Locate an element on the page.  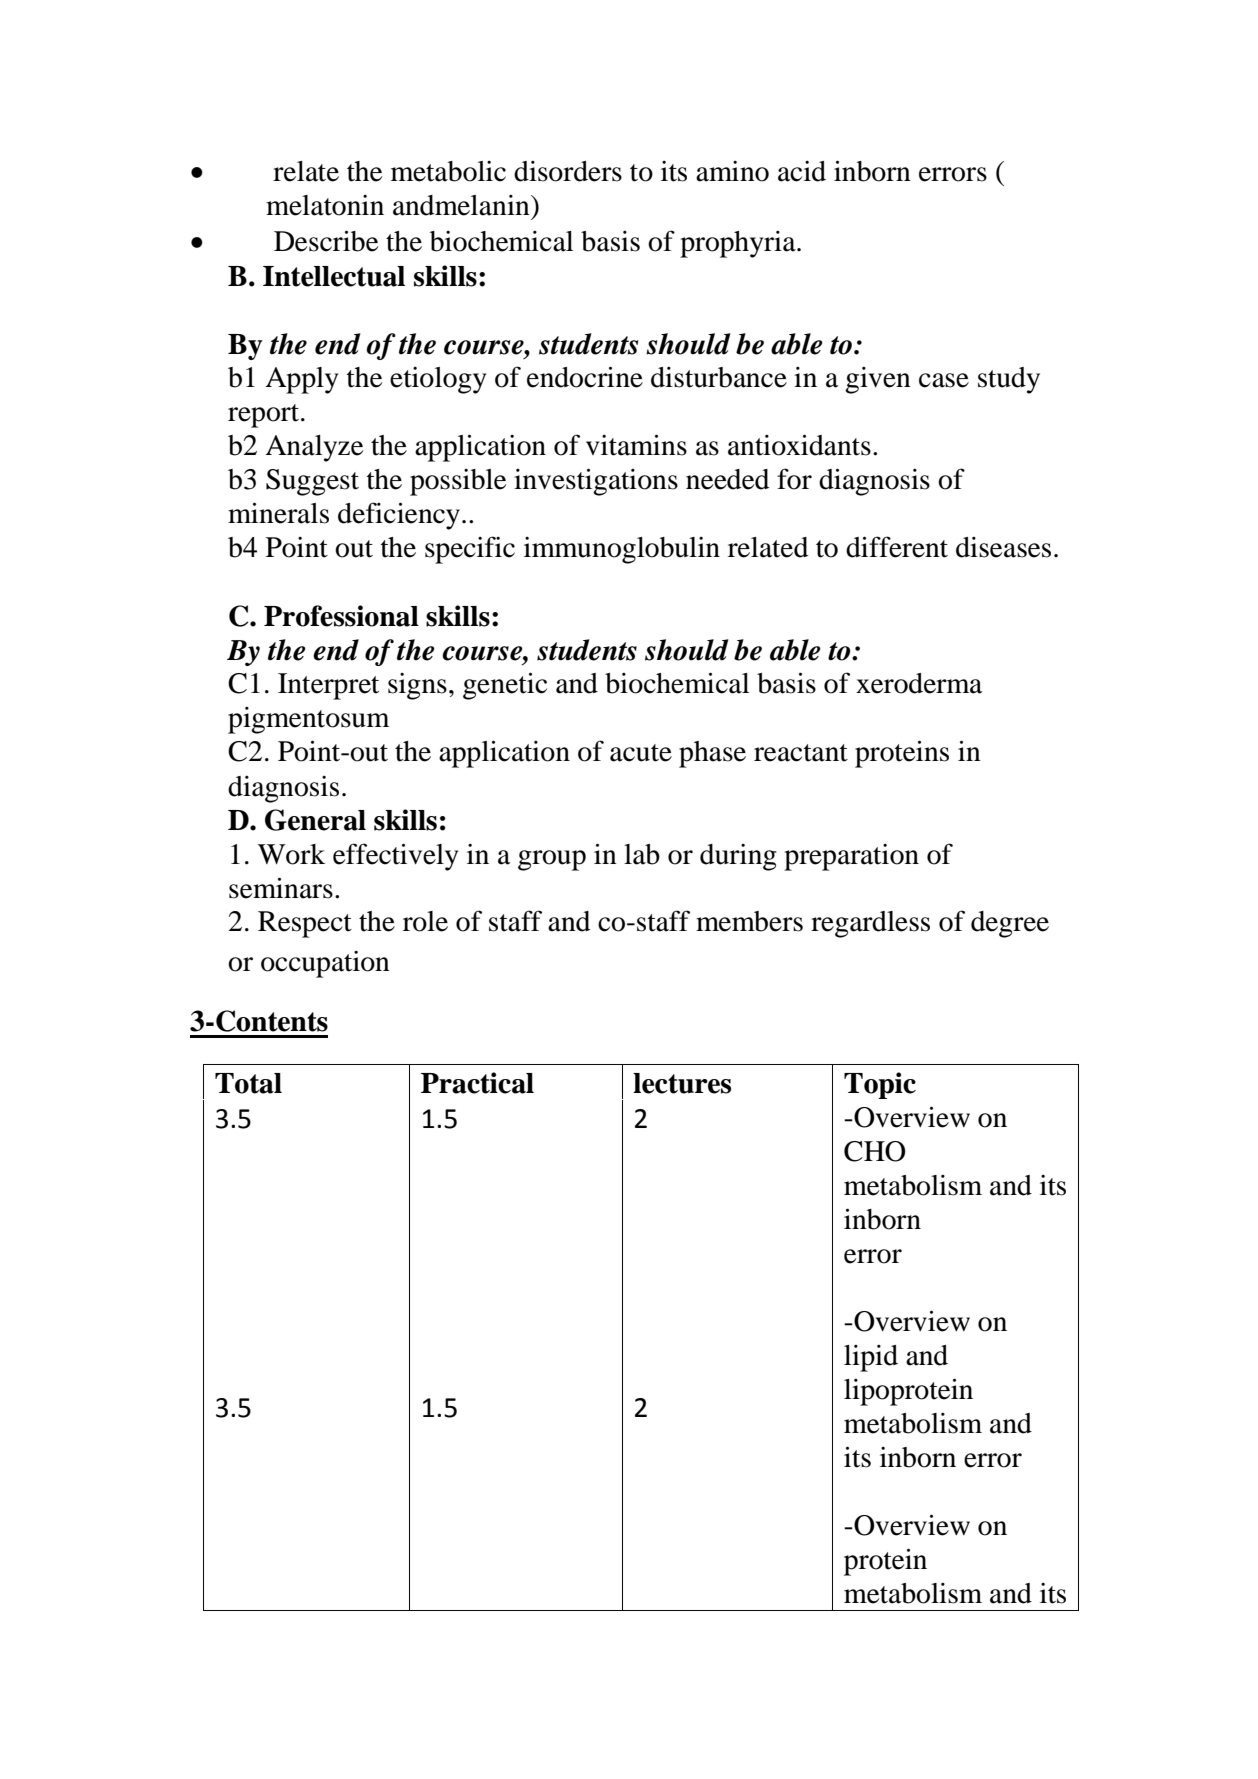
pigmentosum is located at coordinates (308, 720).
